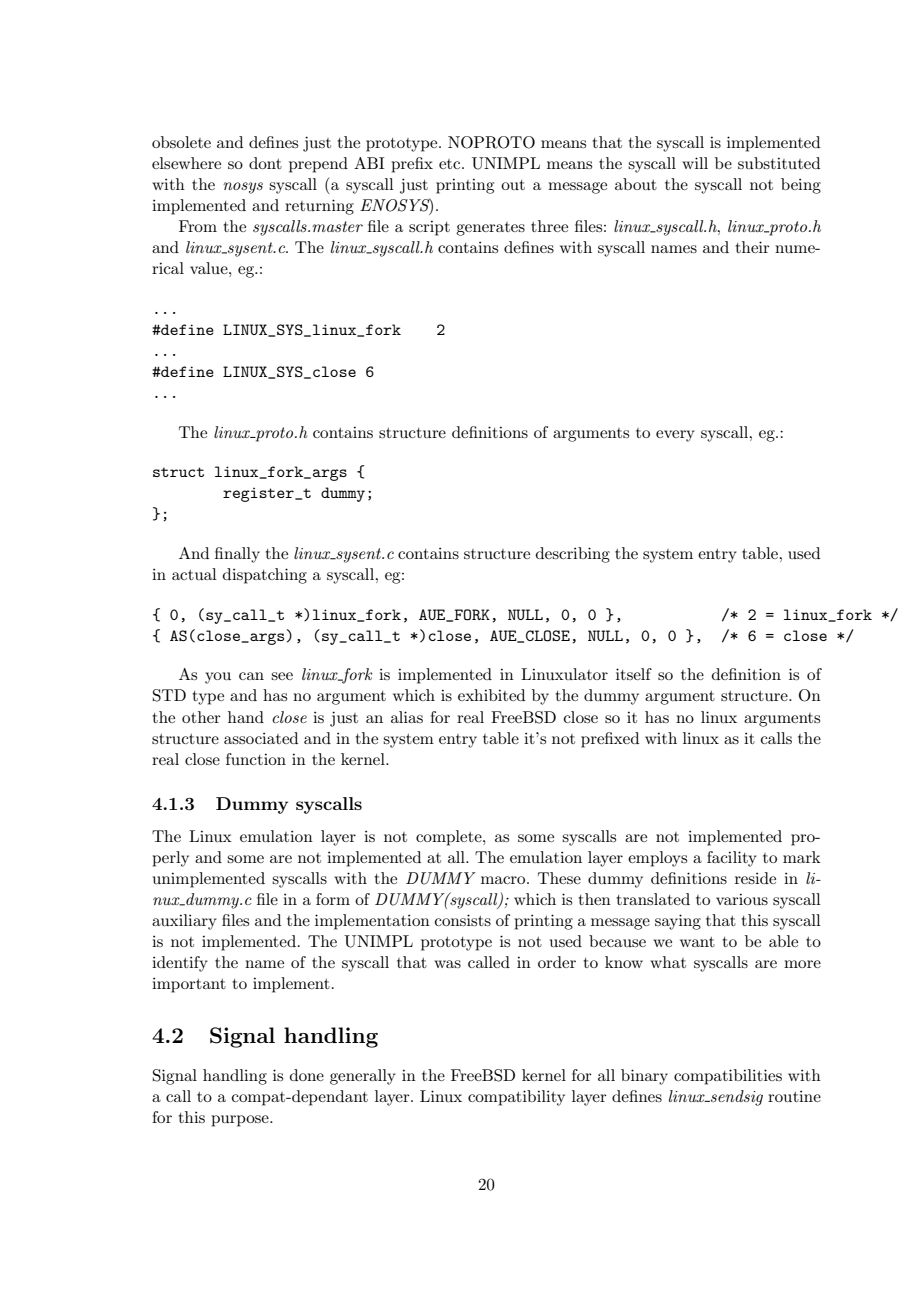  What do you see at coordinates (241, 1121) in the page?
I see `purpose` at bounding box center [241, 1121].
